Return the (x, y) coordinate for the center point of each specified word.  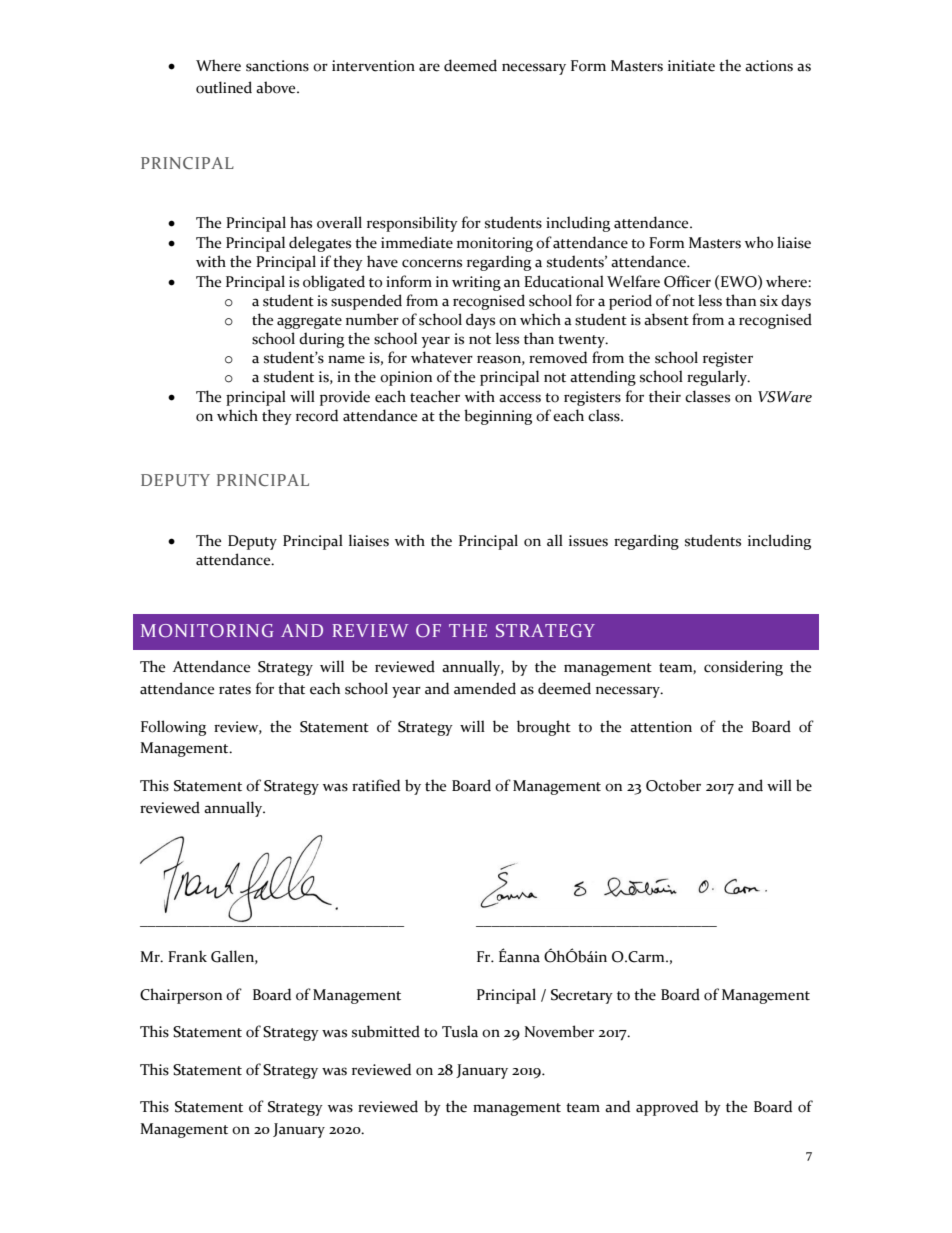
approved (667, 1108)
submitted (386, 1031)
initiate (691, 66)
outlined (224, 87)
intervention (373, 66)
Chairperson (181, 996)
